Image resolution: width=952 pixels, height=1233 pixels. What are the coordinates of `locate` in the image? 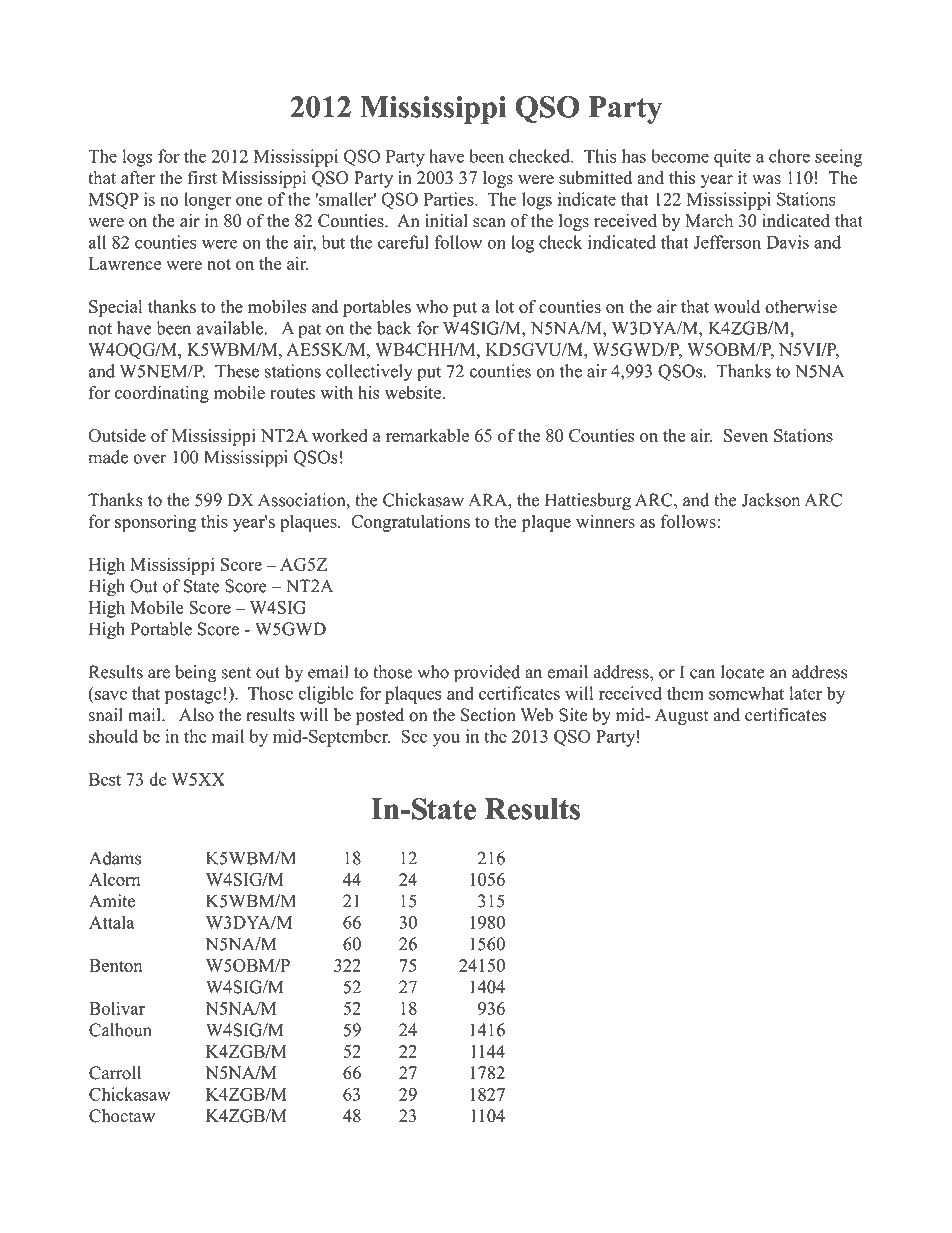 It's located at (743, 672).
